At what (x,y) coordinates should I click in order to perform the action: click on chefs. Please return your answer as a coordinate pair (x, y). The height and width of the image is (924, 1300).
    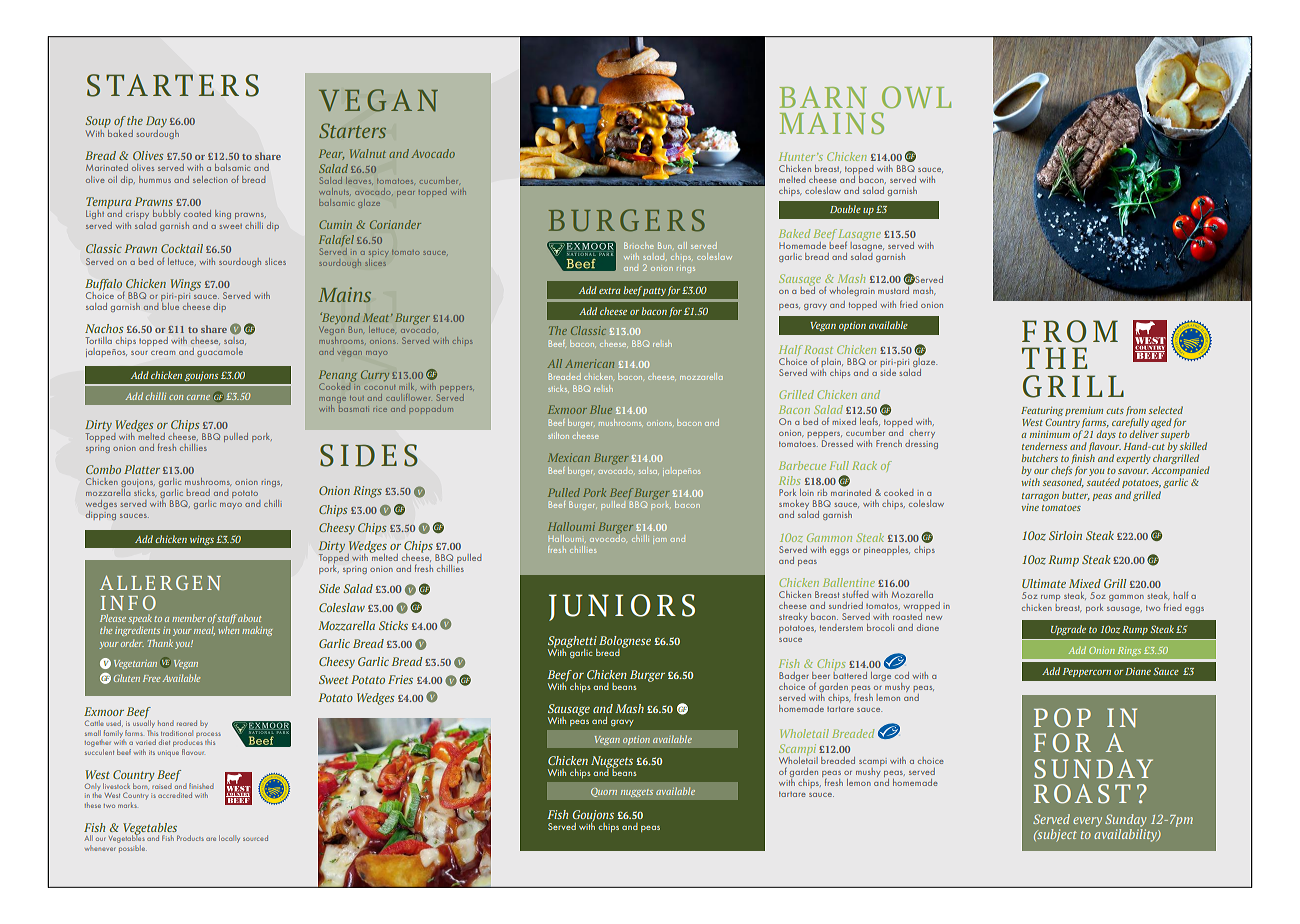
    Looking at the image, I should click on (1061, 471).
